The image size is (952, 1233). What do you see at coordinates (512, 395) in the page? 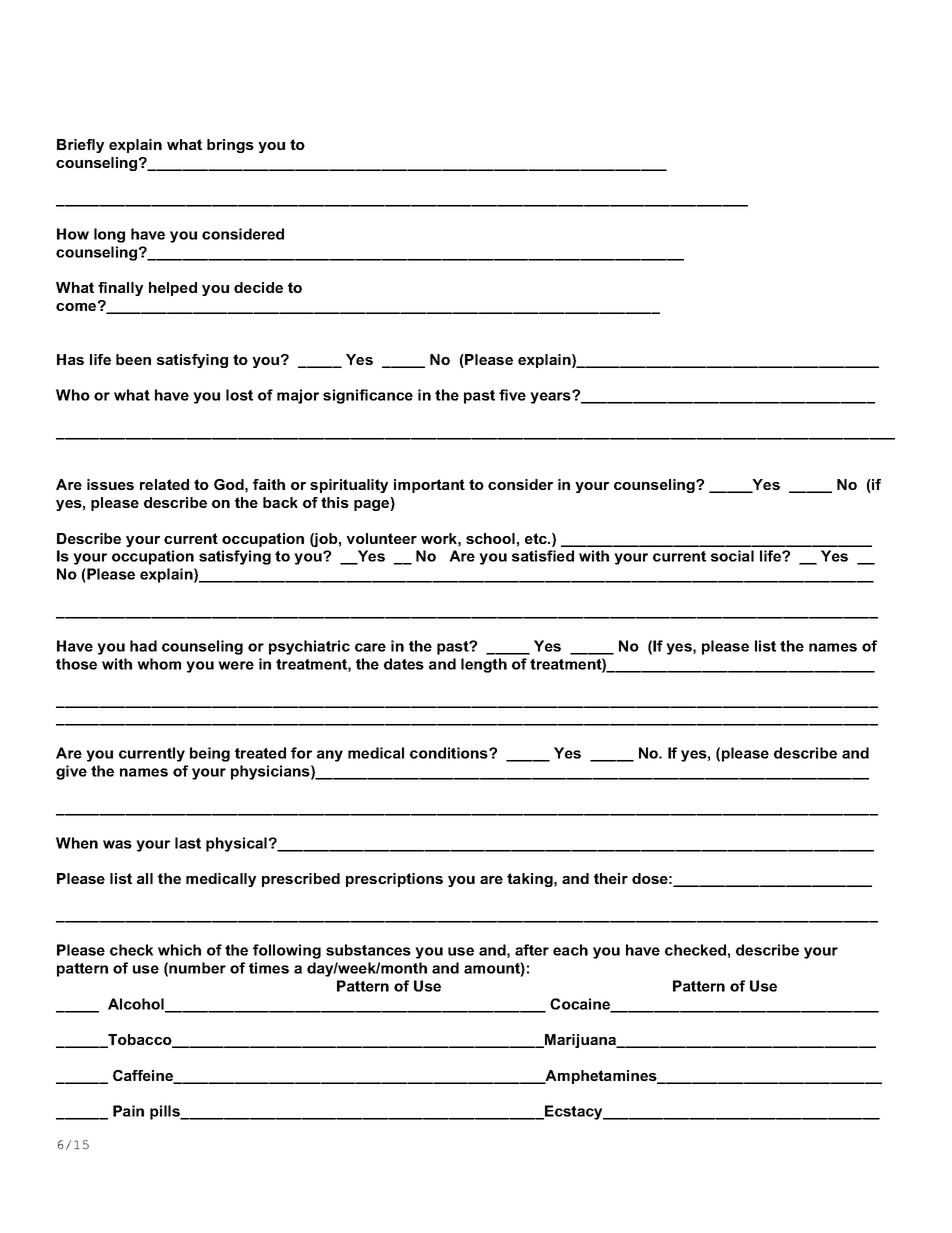
I see `five` at bounding box center [512, 395].
